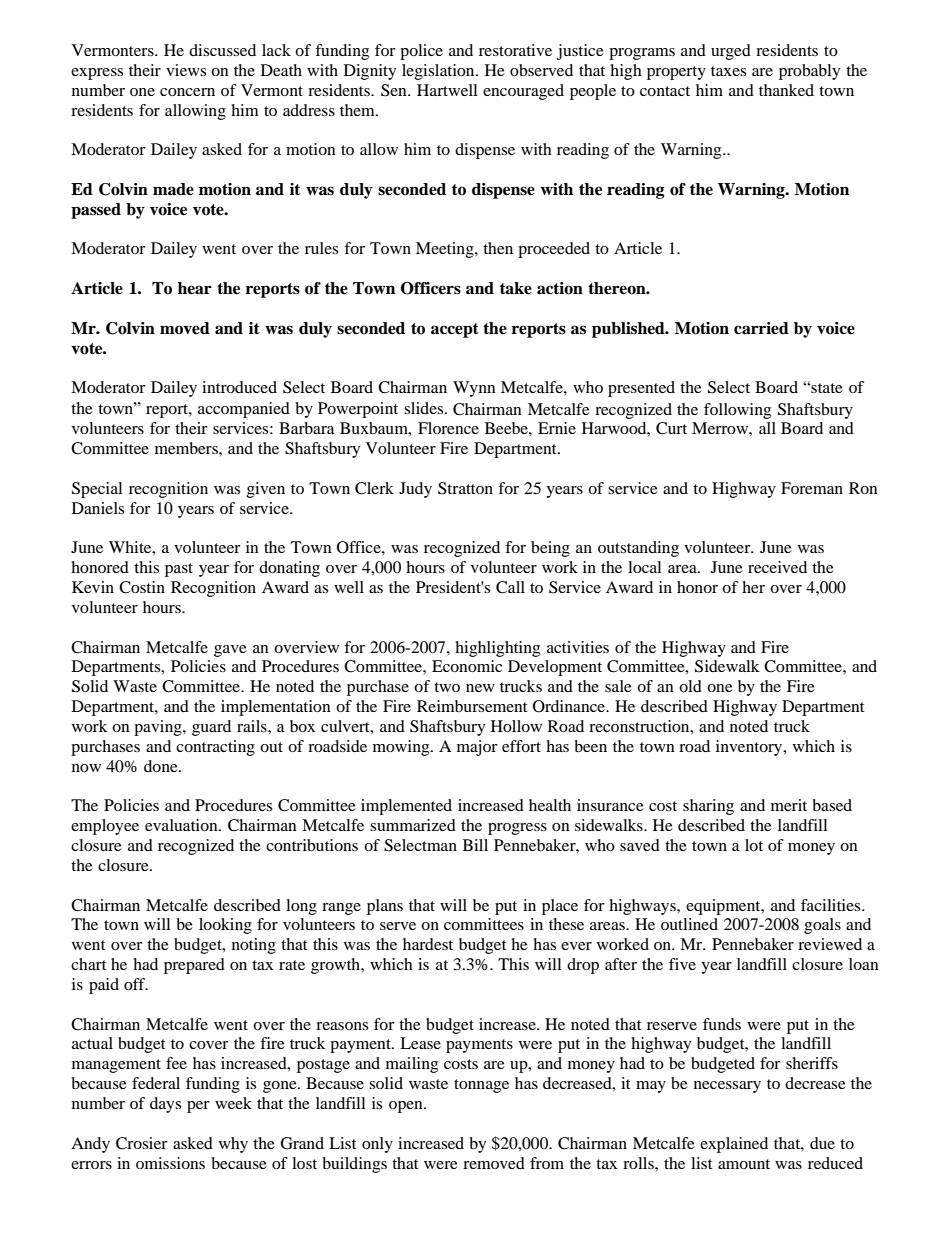  What do you see at coordinates (777, 567) in the image?
I see `received` at bounding box center [777, 567].
